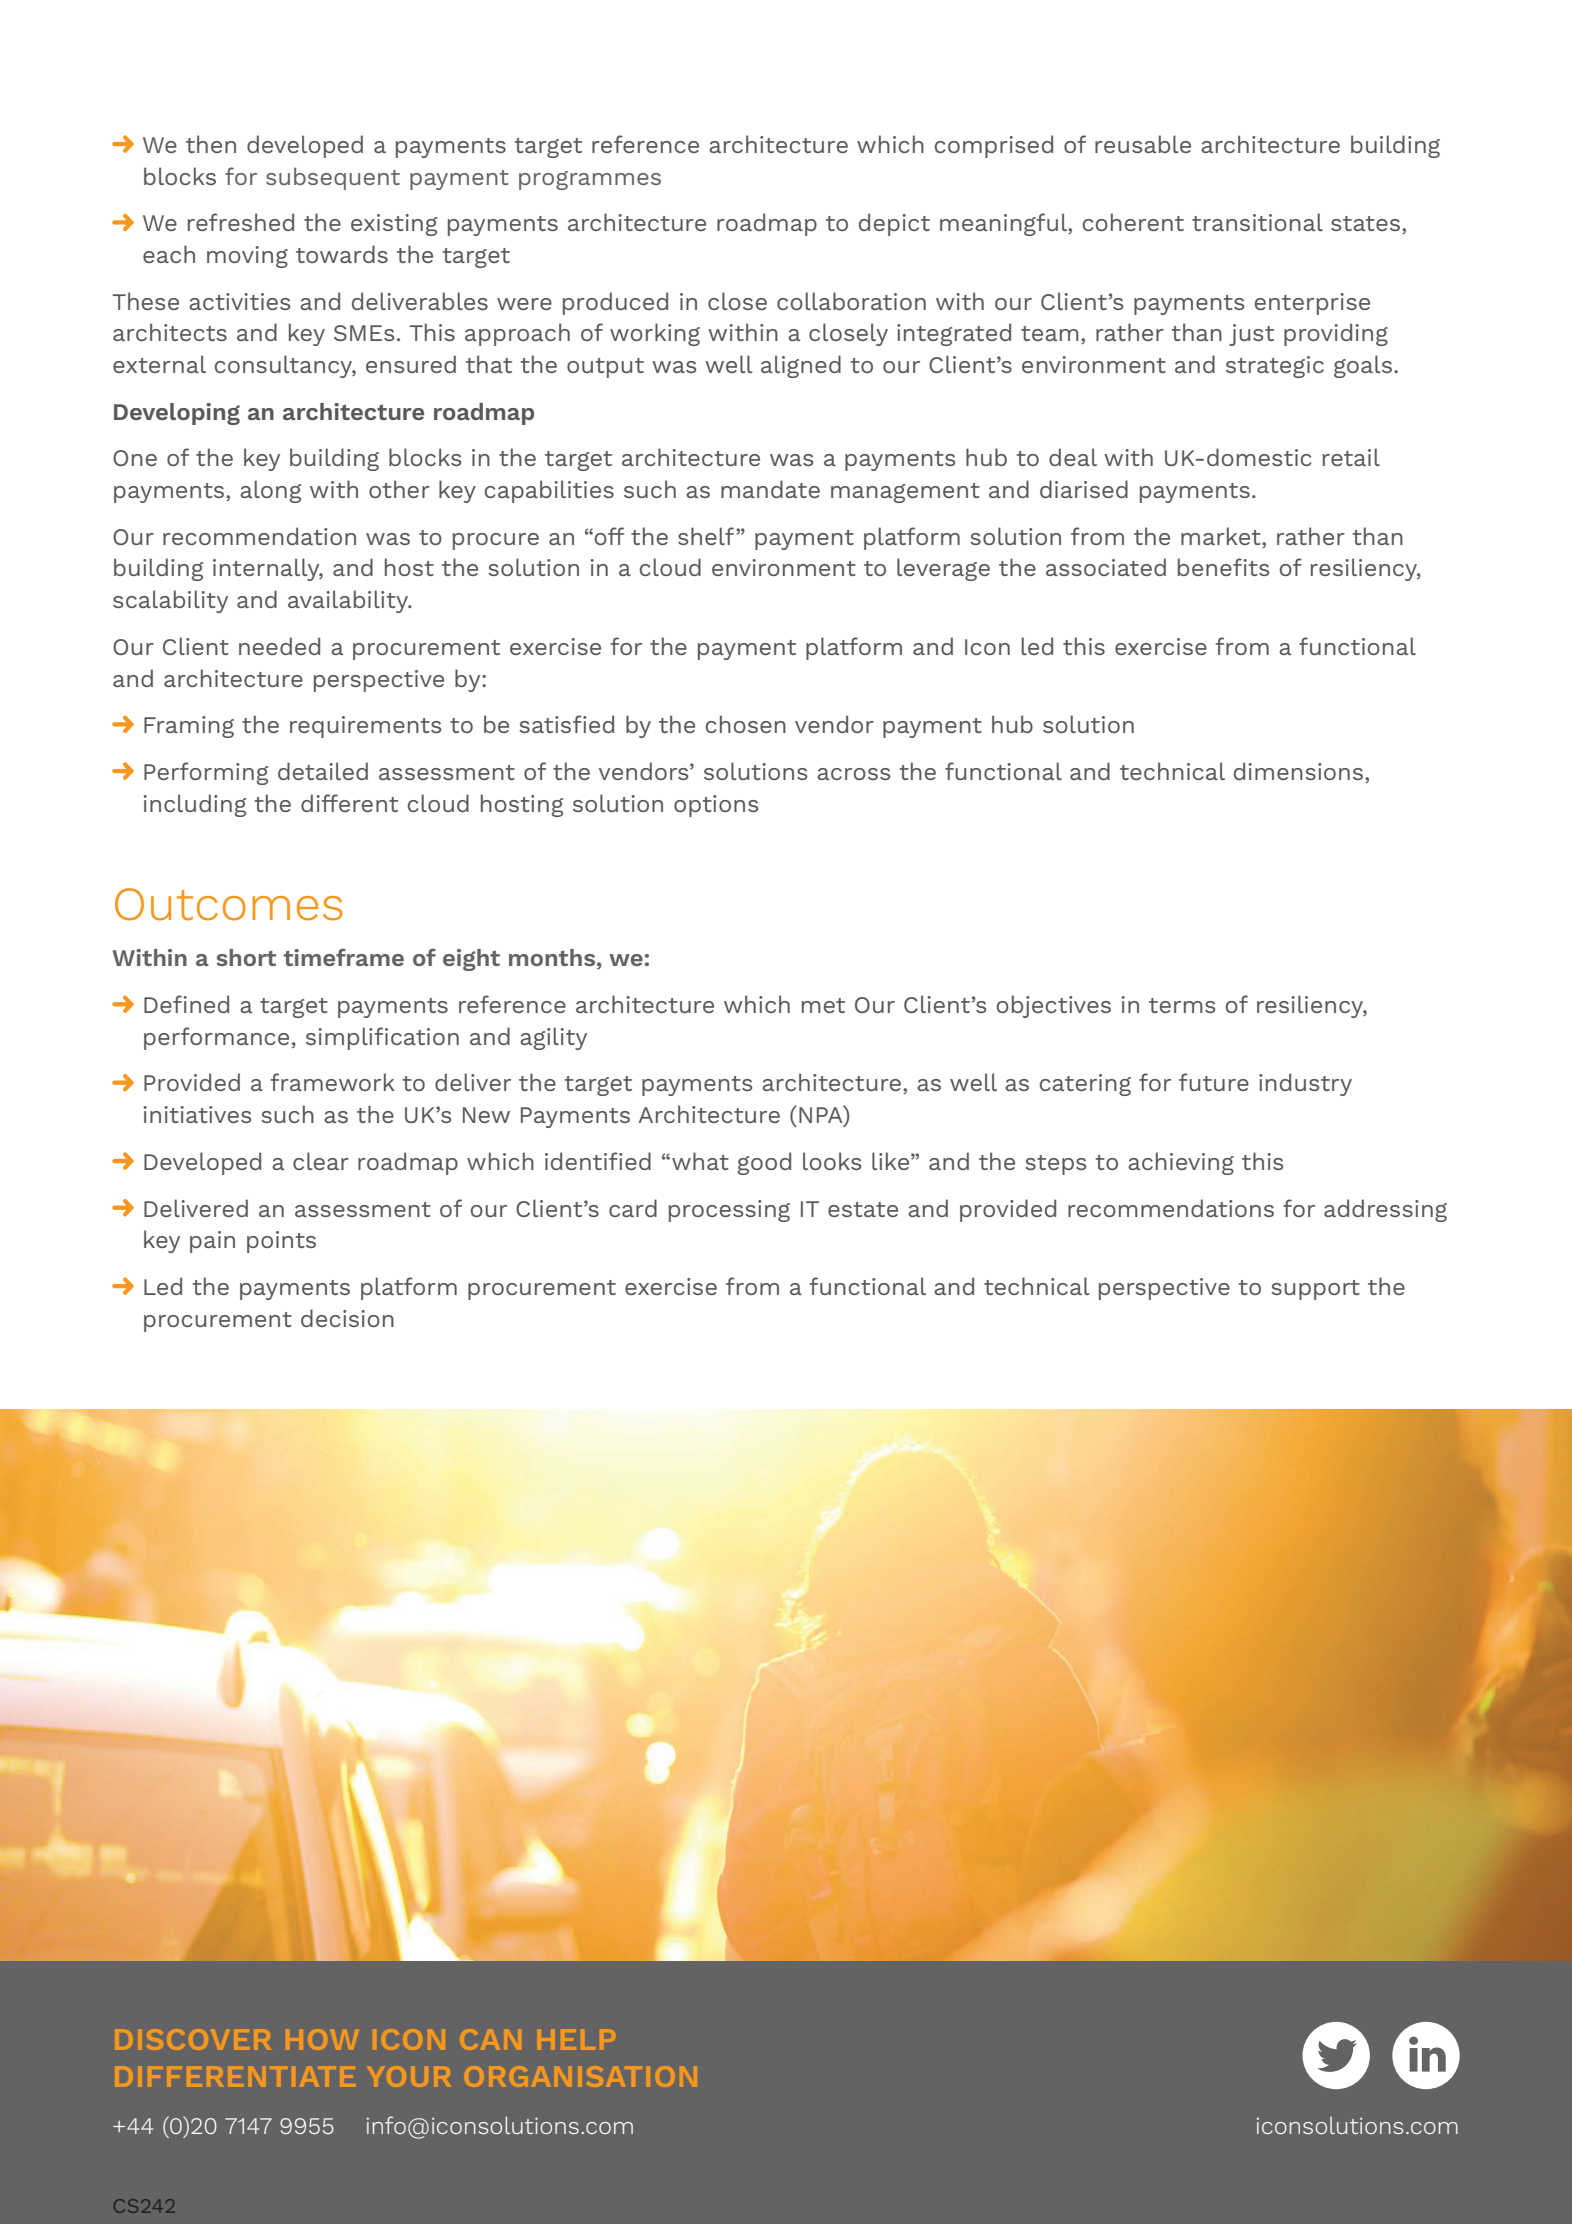  I want to click on points, so click(281, 1242).
